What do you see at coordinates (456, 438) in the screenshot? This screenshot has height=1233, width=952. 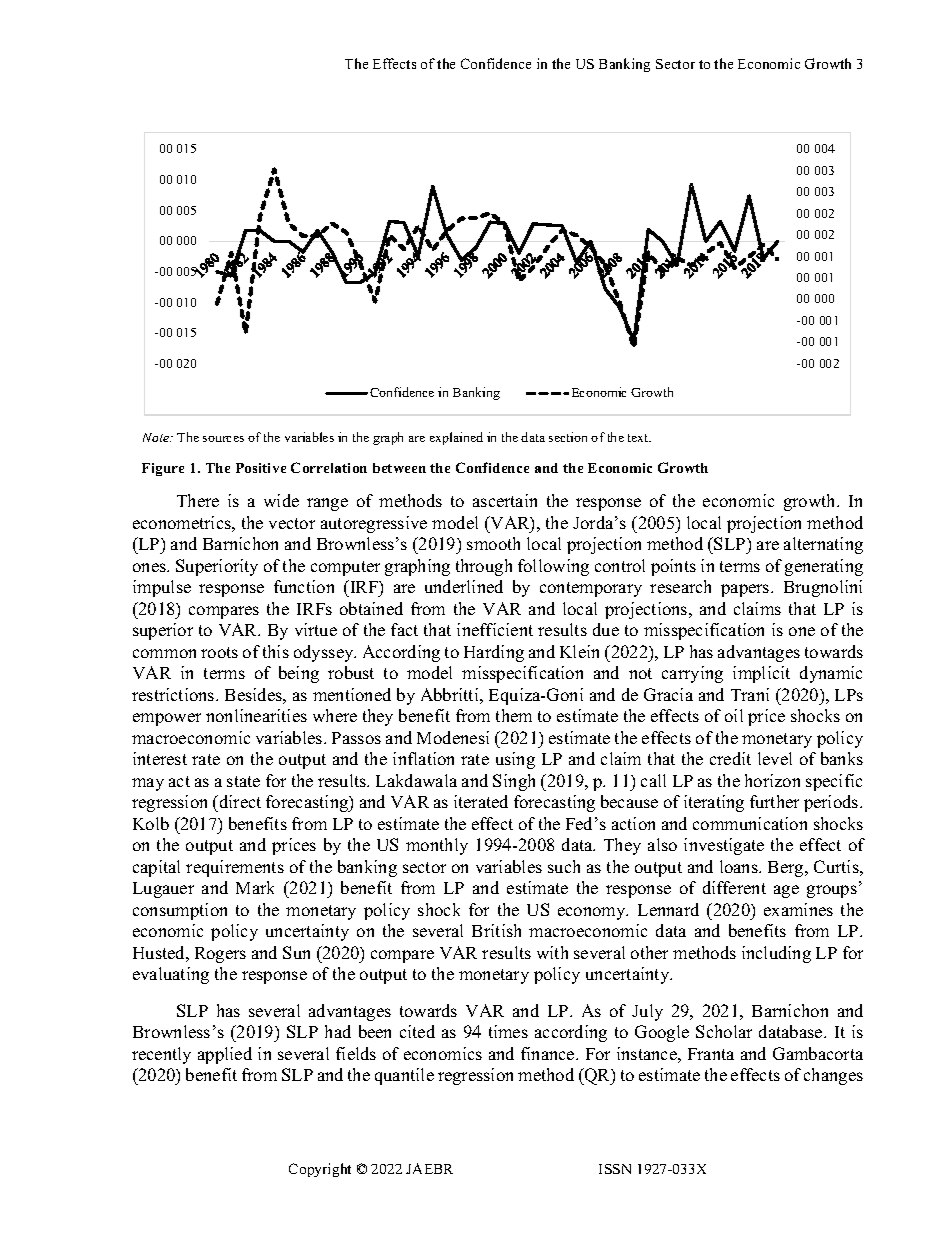 I see `explained` at bounding box center [456, 438].
